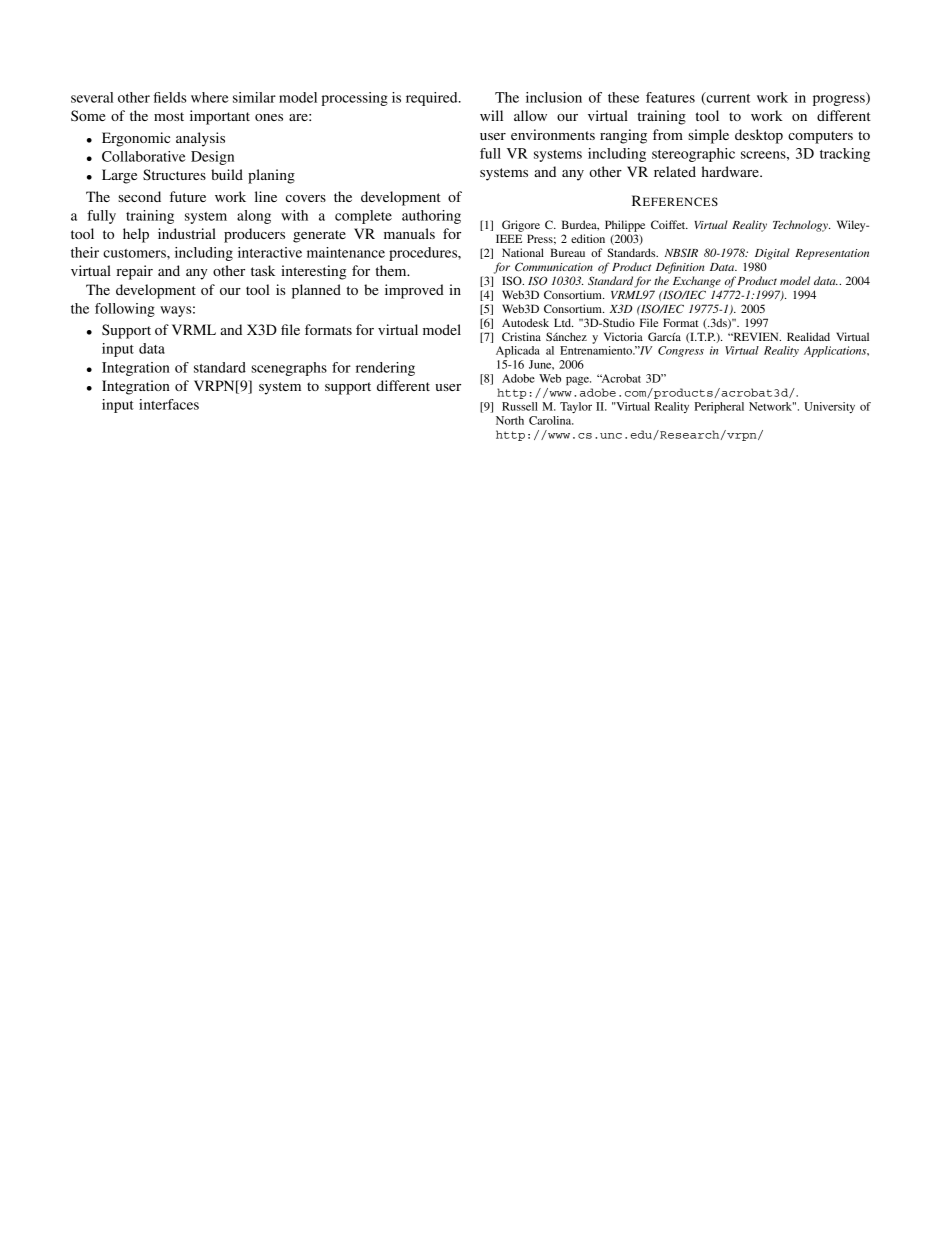 The width and height of the screenshot is (952, 1233). What do you see at coordinates (431, 217) in the screenshot?
I see `authoring` at bounding box center [431, 217].
